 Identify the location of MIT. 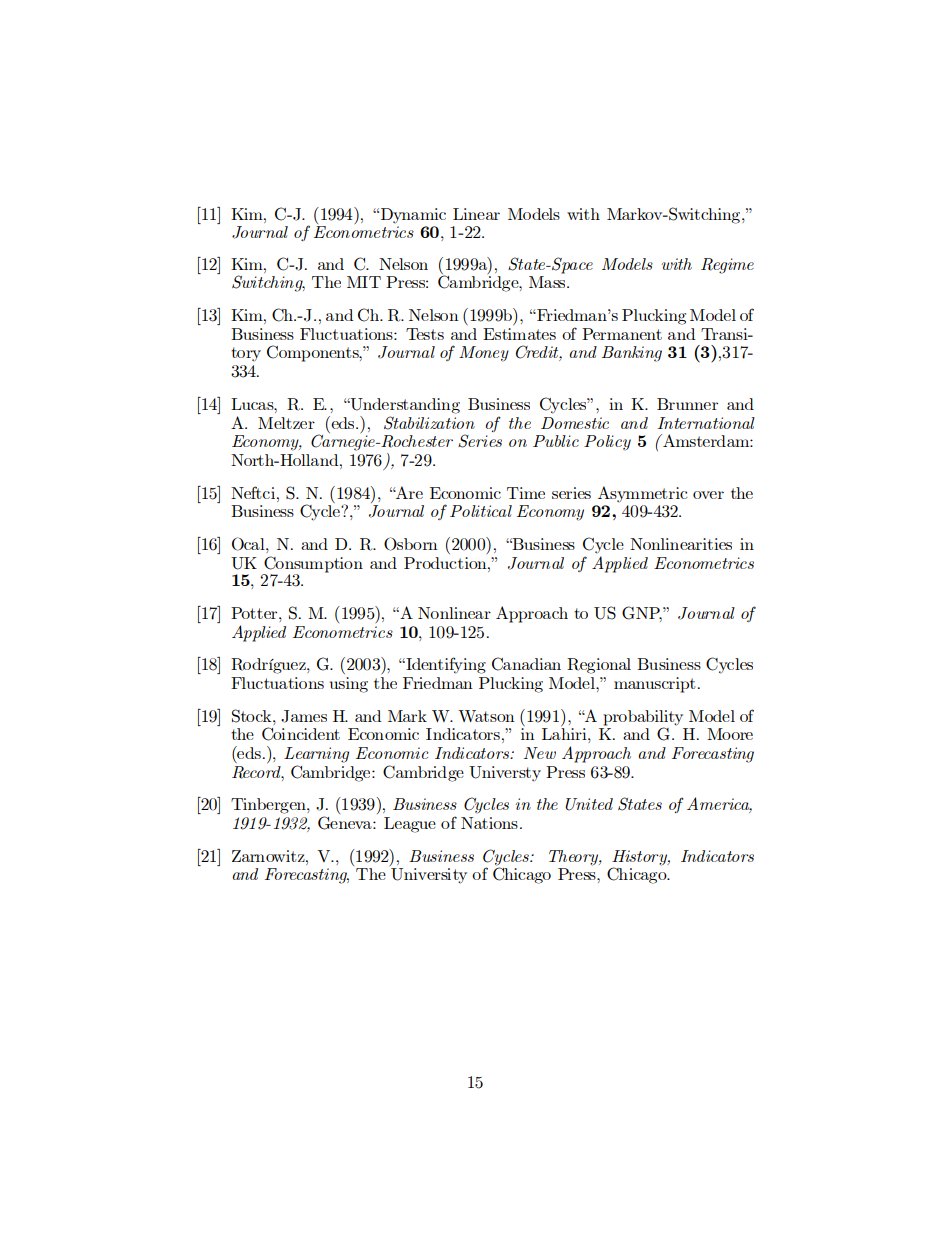
(364, 282).
